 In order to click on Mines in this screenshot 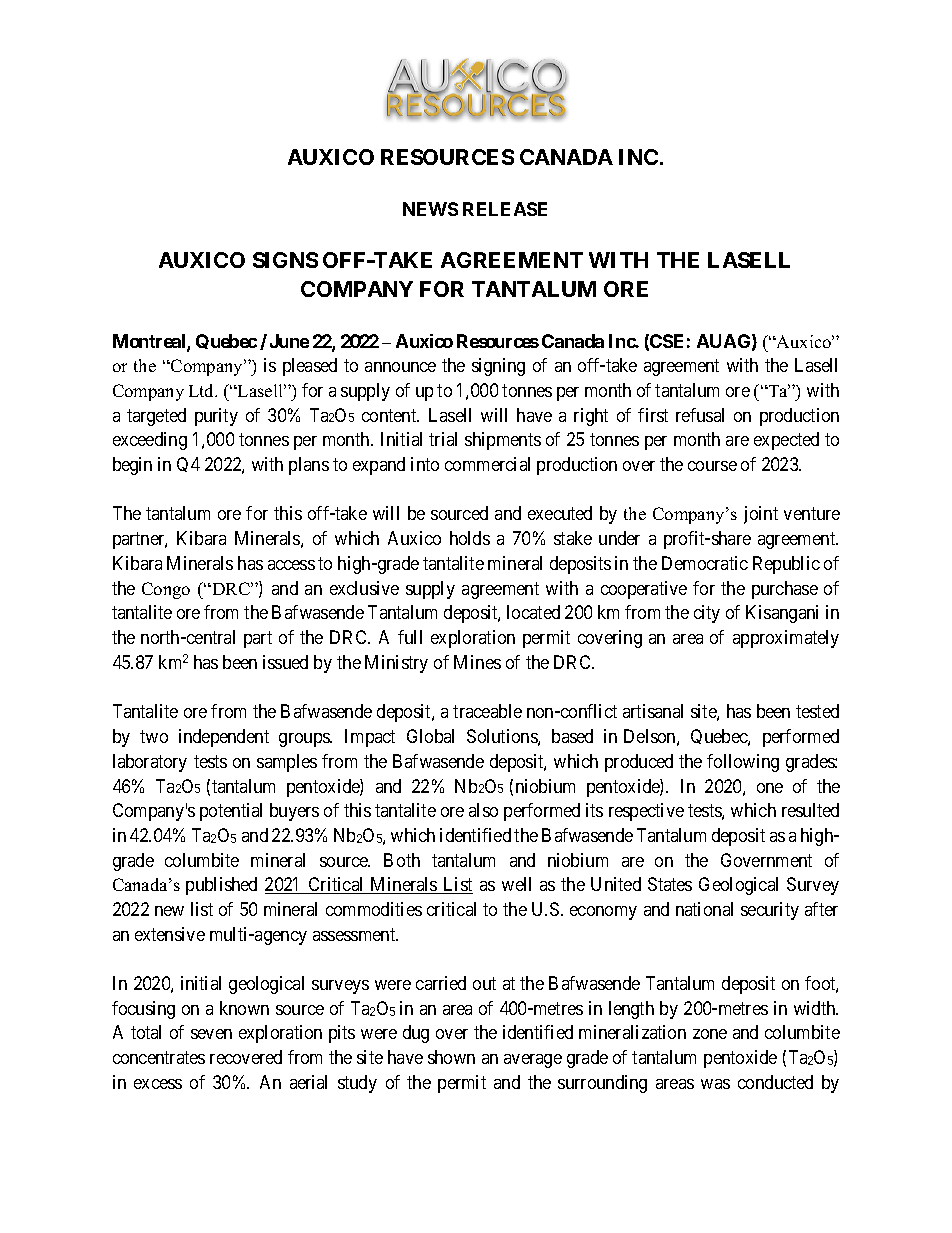, I will do `click(477, 662)`.
